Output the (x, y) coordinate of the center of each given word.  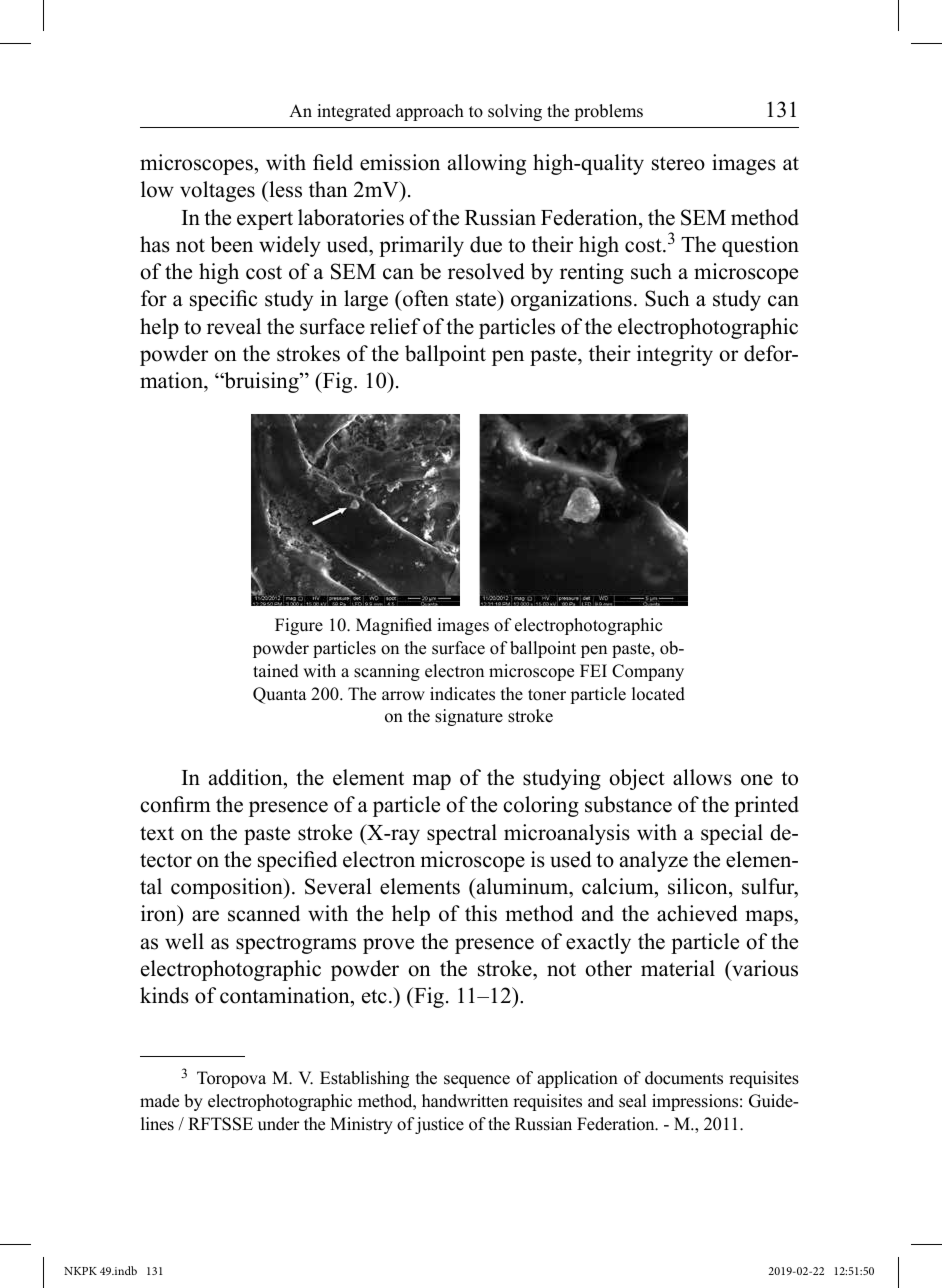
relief (395, 326)
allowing (487, 164)
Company (648, 672)
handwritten (465, 1101)
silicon (699, 886)
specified (297, 861)
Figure (299, 626)
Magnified (394, 626)
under (279, 1124)
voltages (217, 191)
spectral (462, 834)
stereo (678, 164)
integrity (675, 355)
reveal (234, 326)
